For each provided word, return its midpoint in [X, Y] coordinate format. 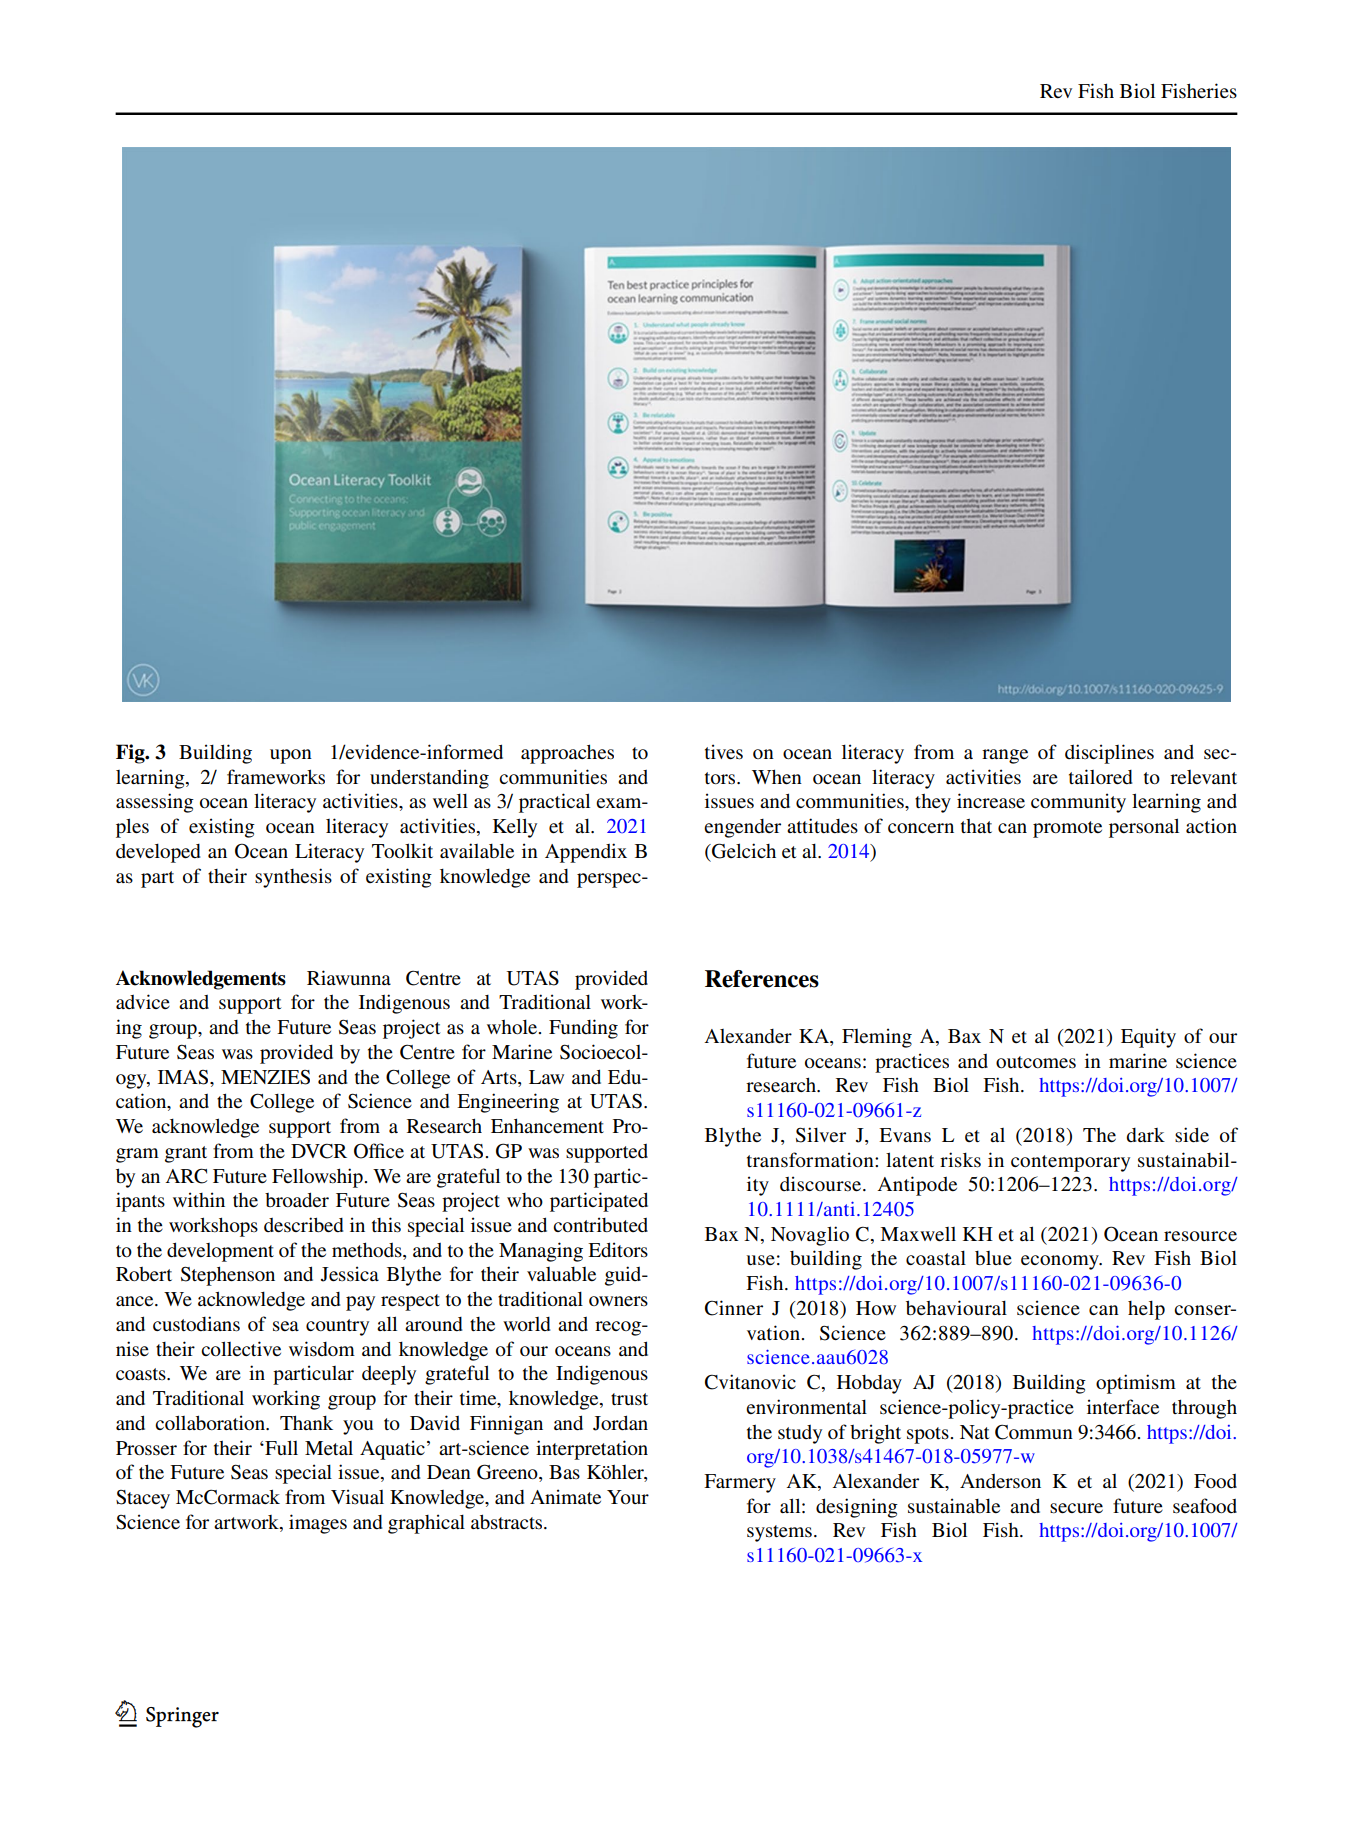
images [318, 1524]
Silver [821, 1135]
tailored [1100, 776]
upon [291, 756]
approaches [567, 754]
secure [1076, 1508]
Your [628, 1497]
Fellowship [318, 1178]
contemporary [1070, 1163]
